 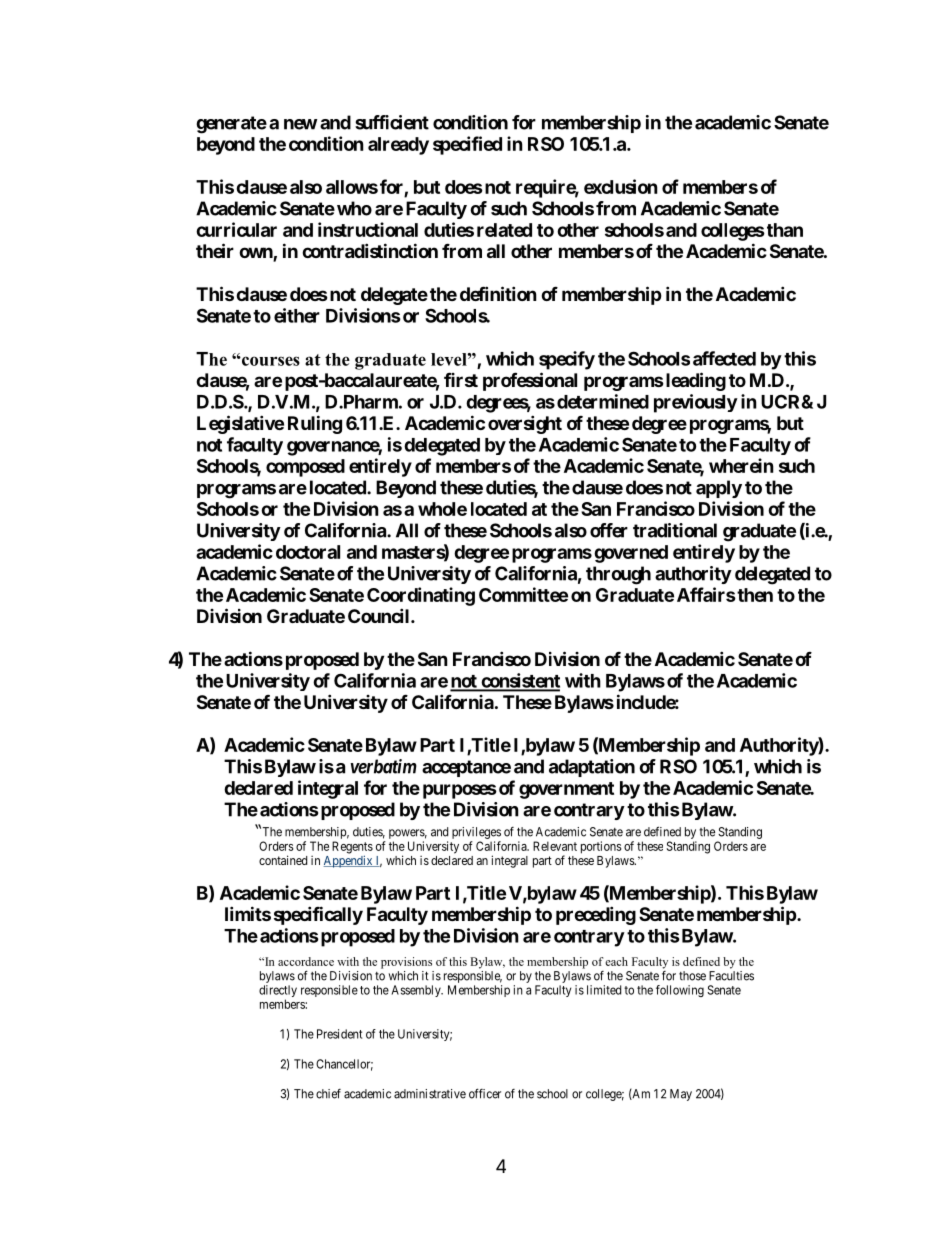 I want to click on chief, so click(x=328, y=1094).
